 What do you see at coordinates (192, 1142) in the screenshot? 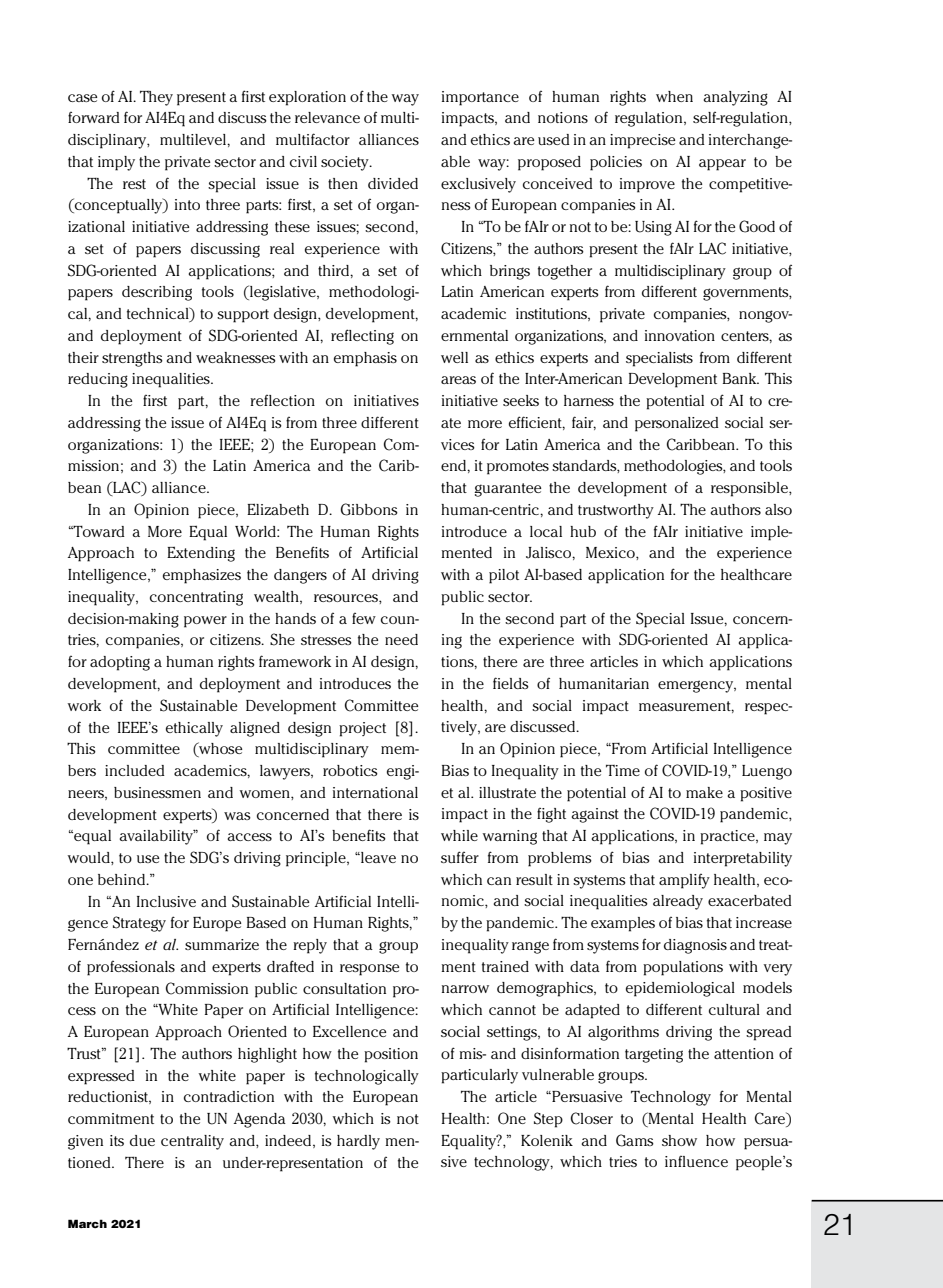
I see `centrality` at bounding box center [192, 1142].
